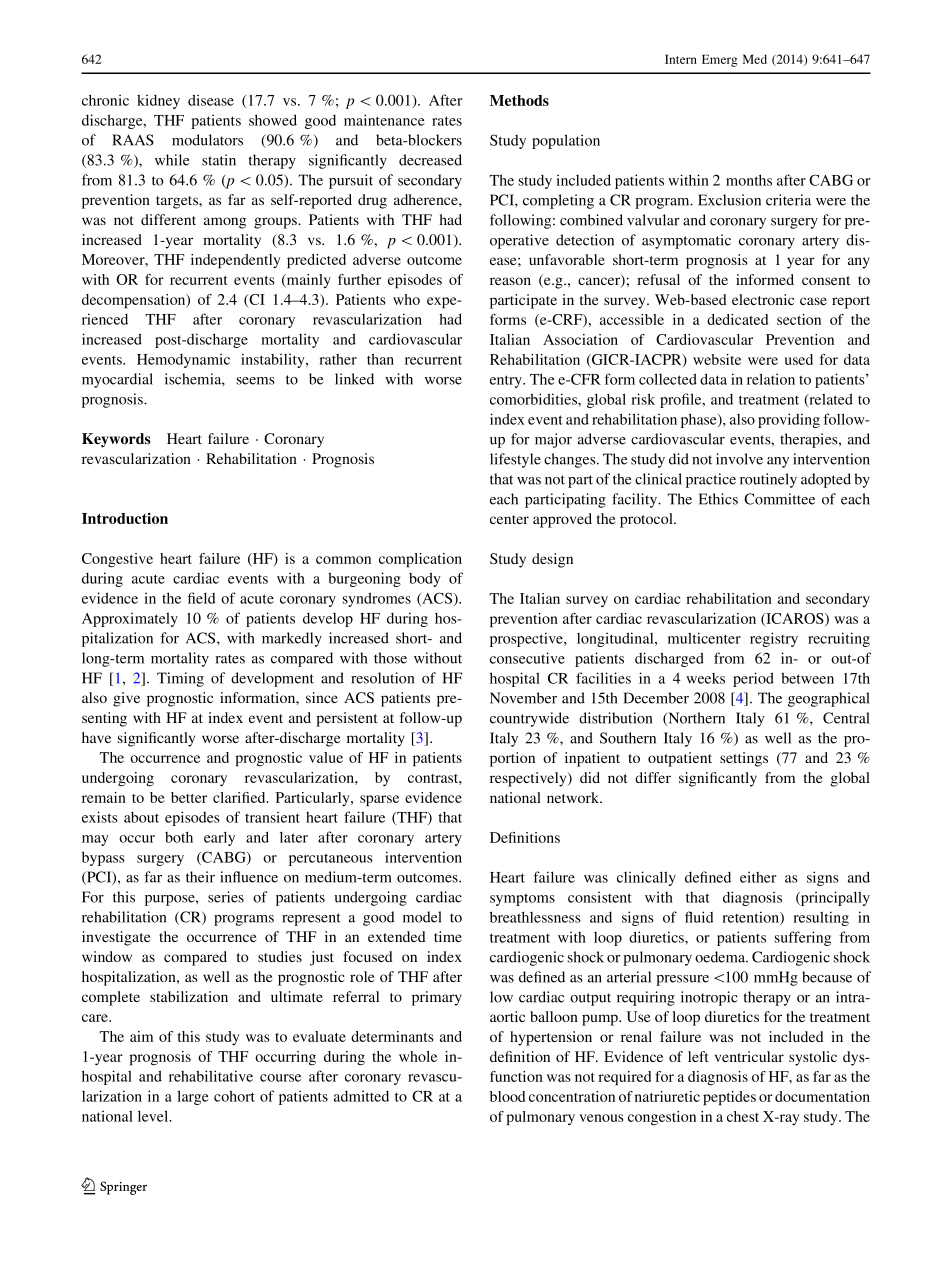  What do you see at coordinates (193, 1097) in the screenshot?
I see `large` at bounding box center [193, 1097].
